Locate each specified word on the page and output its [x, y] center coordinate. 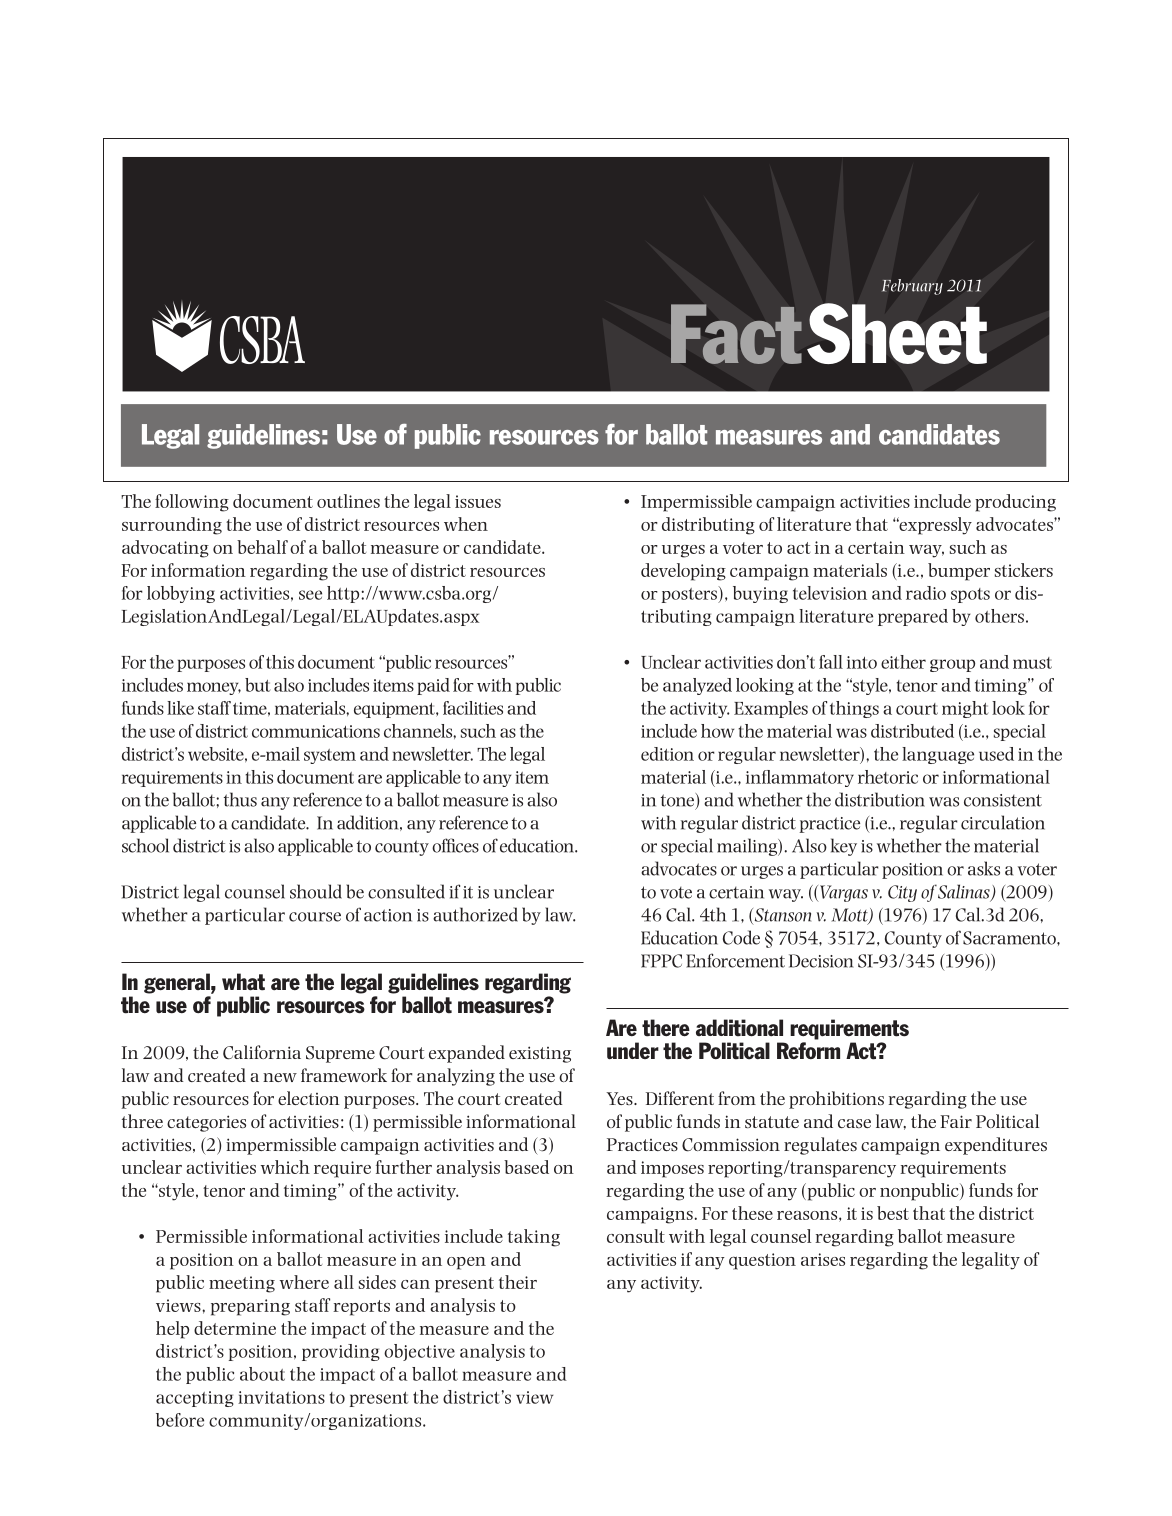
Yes [620, 1098]
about [262, 1374]
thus [240, 799]
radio [926, 593]
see [310, 595]
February [912, 287]
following [192, 503]
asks [984, 868]
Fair [956, 1121]
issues [478, 501]
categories [206, 1123]
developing [683, 572]
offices [455, 845]
